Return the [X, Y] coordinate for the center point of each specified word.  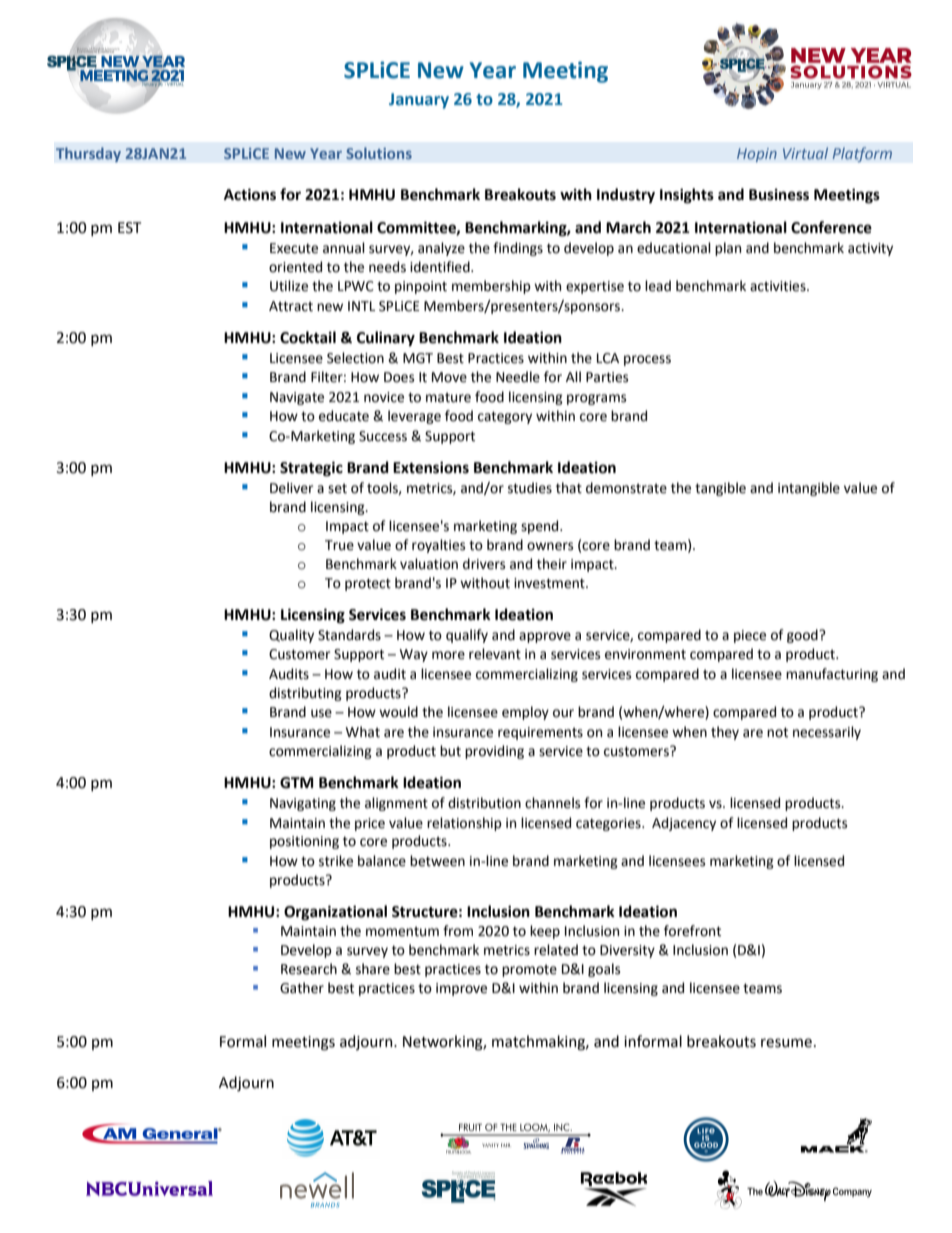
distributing [305, 694]
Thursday [88, 154]
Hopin [757, 155]
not [777, 732]
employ [525, 713]
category [505, 417]
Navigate [297, 398]
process [647, 360]
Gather [302, 988]
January [419, 101]
